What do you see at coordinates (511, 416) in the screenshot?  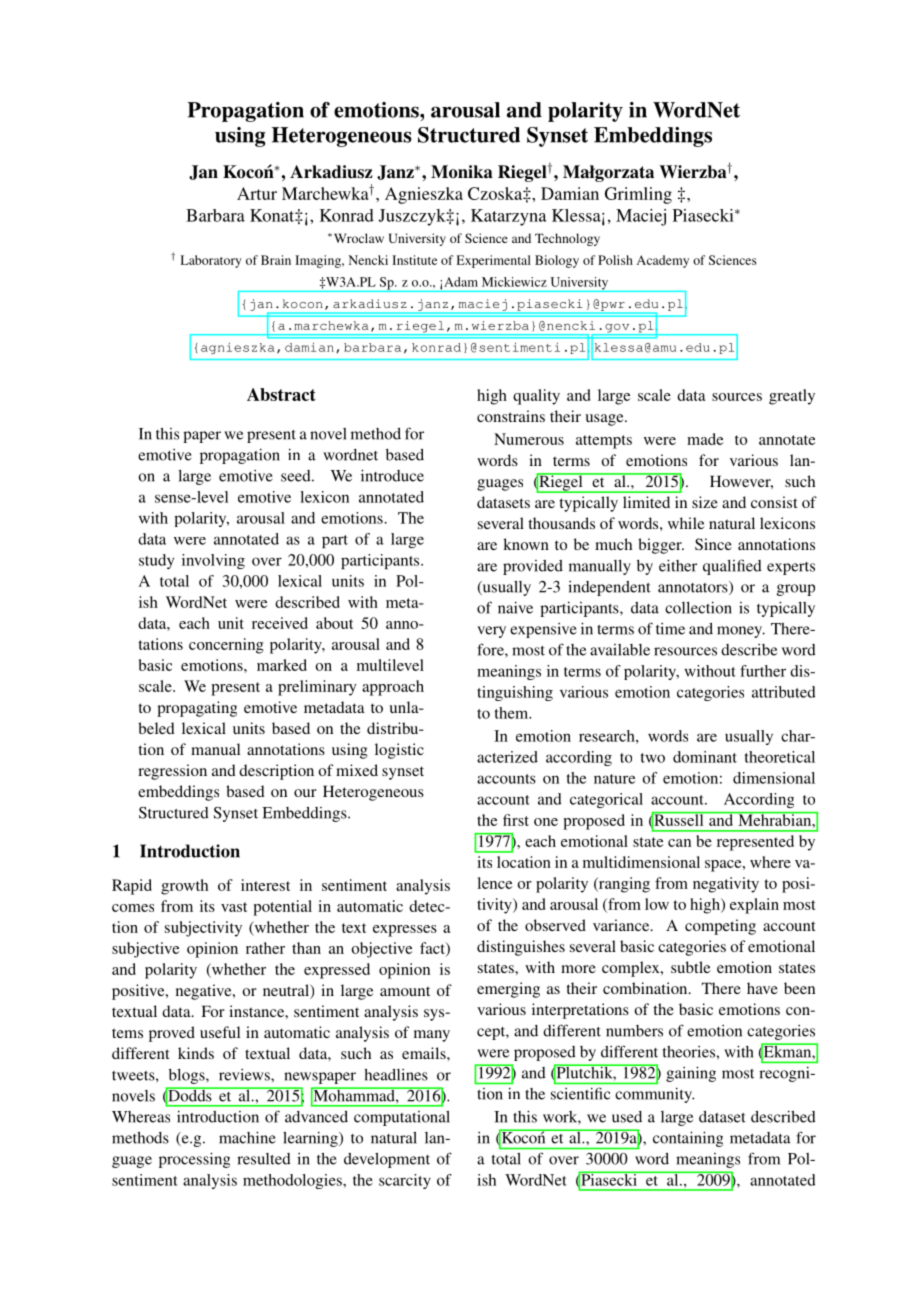 I see `constrains` at bounding box center [511, 416].
